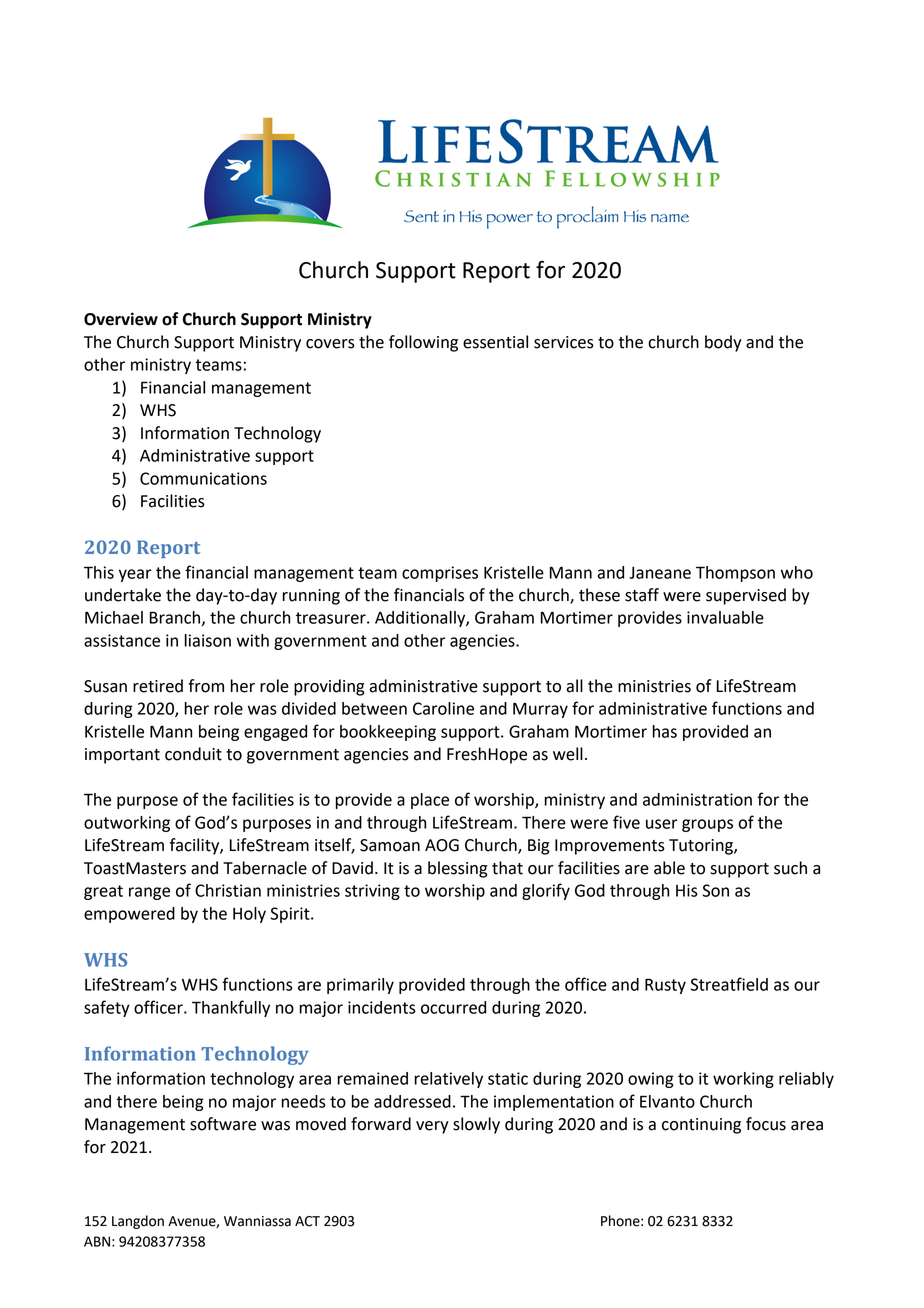 This image has height=1308, width=924. I want to click on Langdon, so click(138, 1222).
